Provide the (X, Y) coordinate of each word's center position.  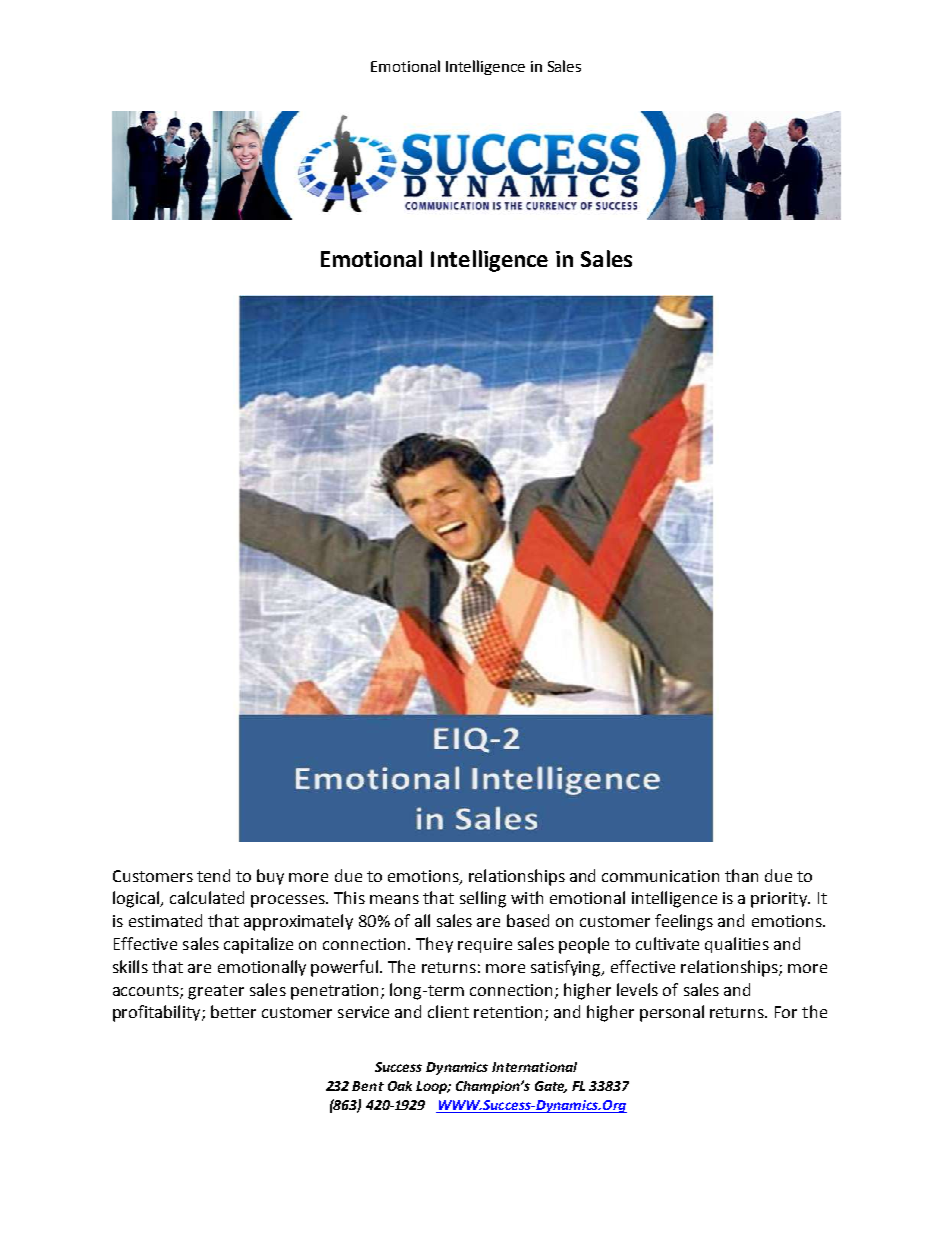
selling (483, 899)
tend (213, 875)
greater (216, 992)
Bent (368, 1086)
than (741, 875)
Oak (400, 1086)
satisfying (567, 968)
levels (637, 989)
